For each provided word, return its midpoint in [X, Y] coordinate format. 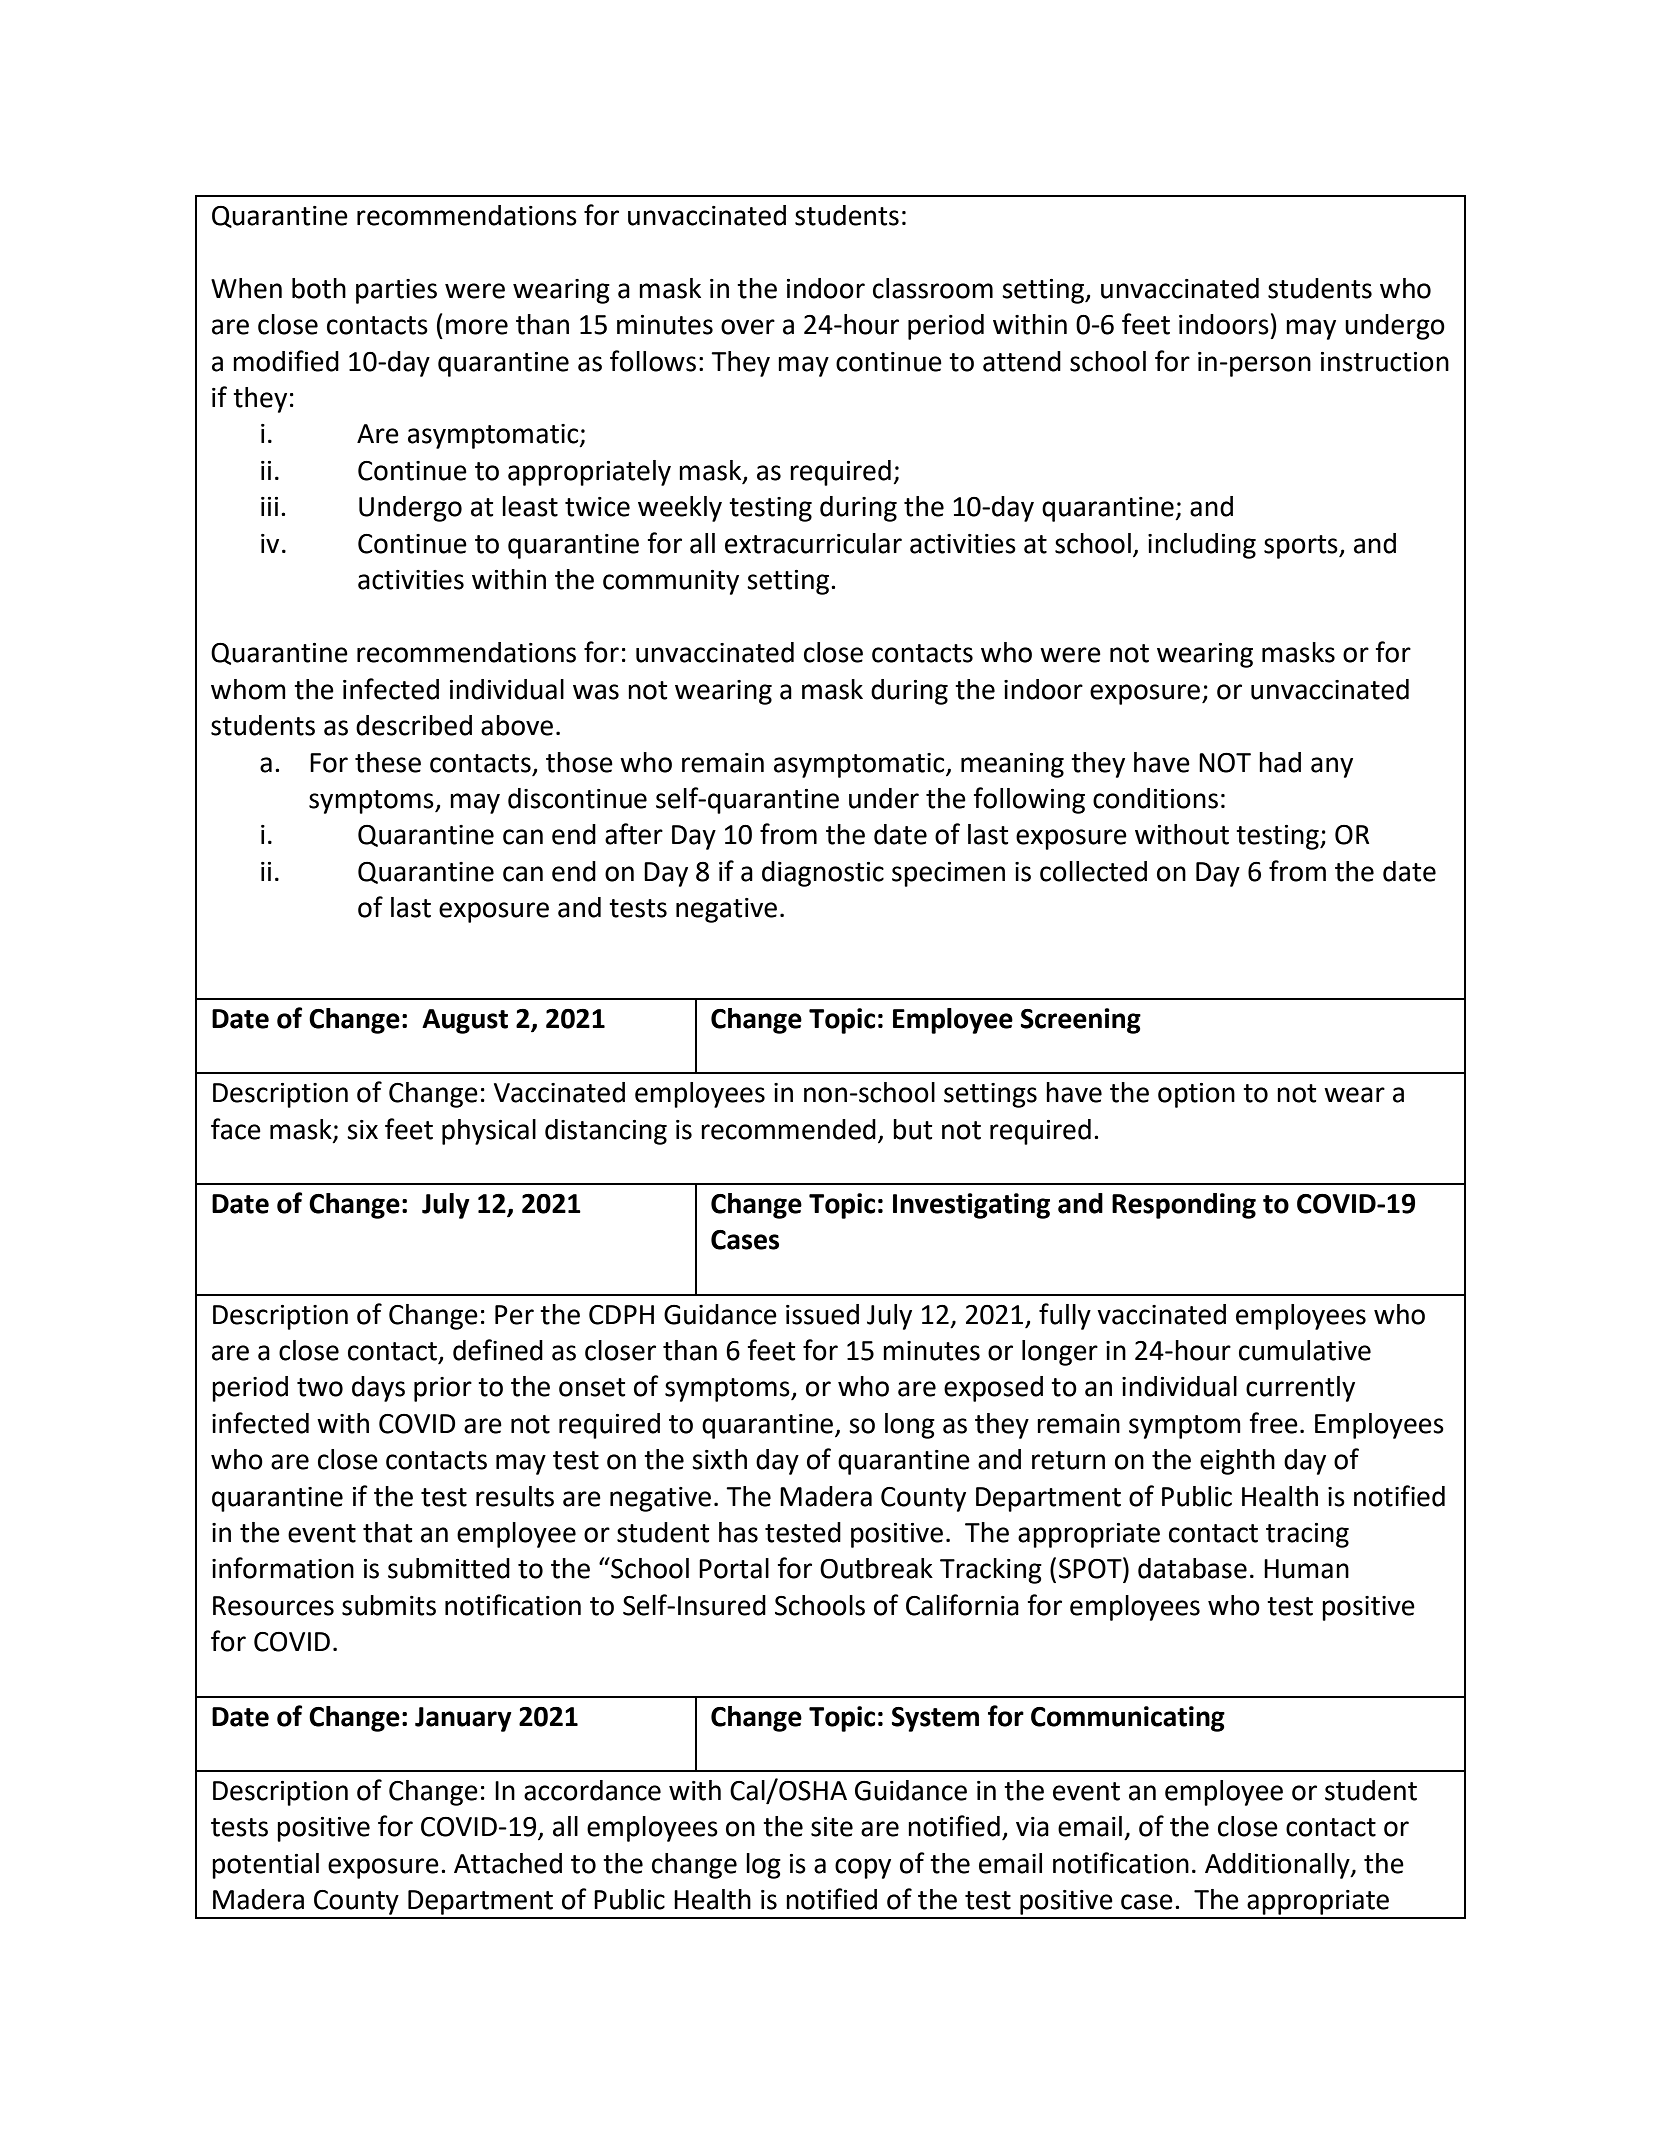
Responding [1184, 1206]
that [387, 1532]
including [1202, 546]
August [465, 1021]
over [748, 327]
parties [396, 291]
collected [1093, 871]
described [414, 725]
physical [489, 1132]
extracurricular [813, 543]
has [738, 1532]
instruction [1385, 362]
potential [265, 1866]
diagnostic [823, 874]
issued [822, 1314]
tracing [1307, 1535]
